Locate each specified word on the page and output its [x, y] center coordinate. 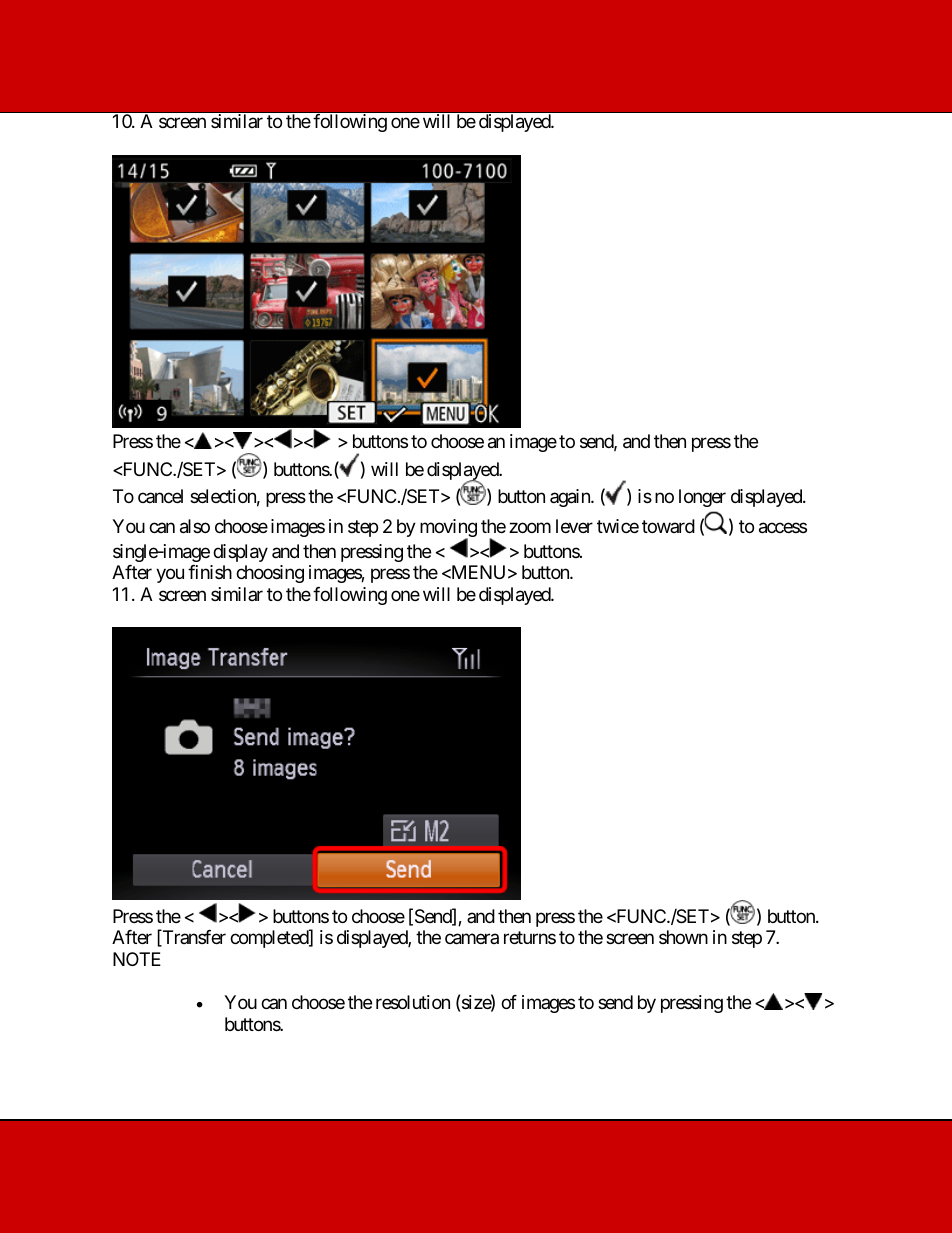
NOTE [137, 959]
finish [210, 572]
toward [668, 526]
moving [448, 529]
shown [683, 937]
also [195, 526]
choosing [270, 574]
